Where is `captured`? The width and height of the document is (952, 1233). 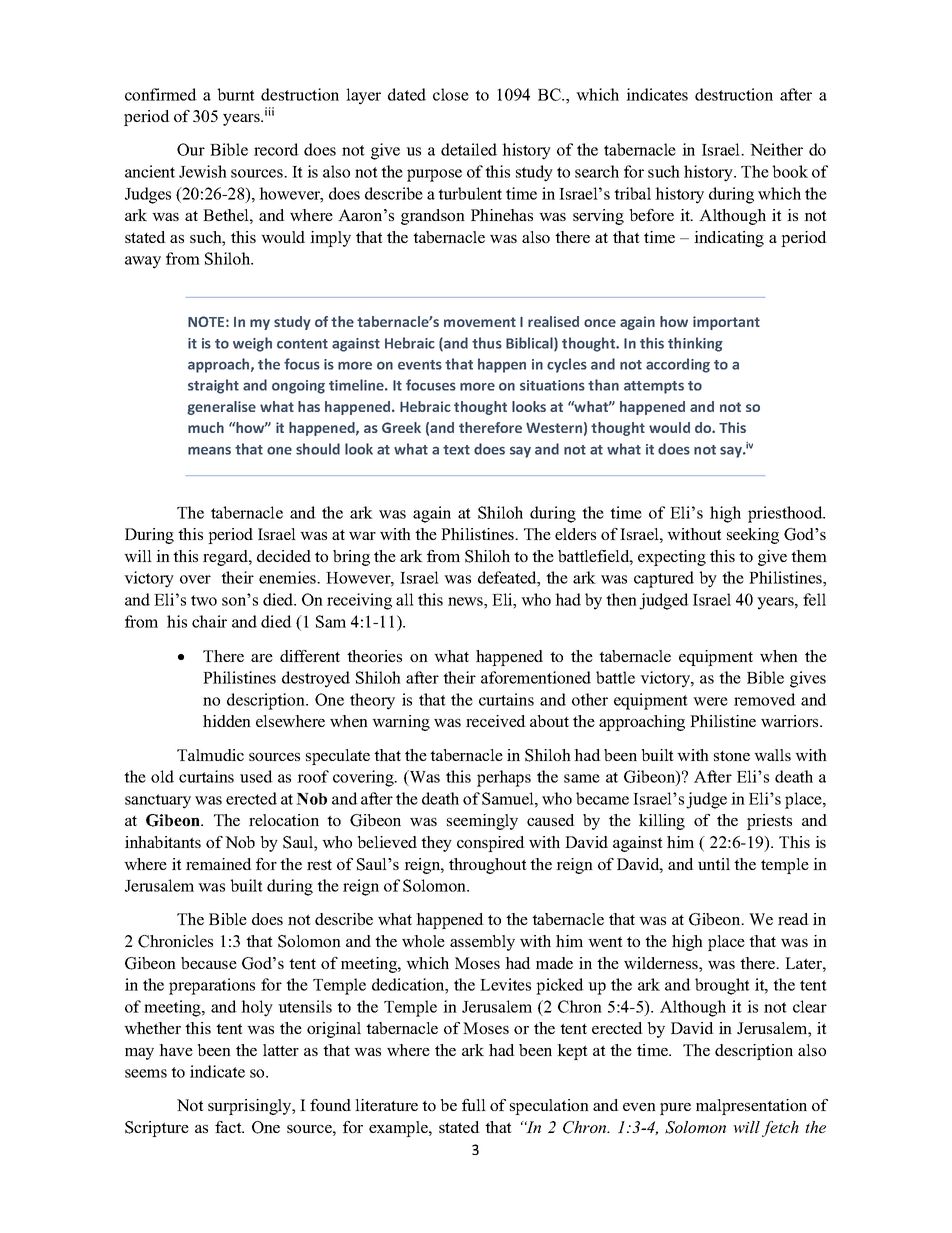 captured is located at coordinates (664, 579).
